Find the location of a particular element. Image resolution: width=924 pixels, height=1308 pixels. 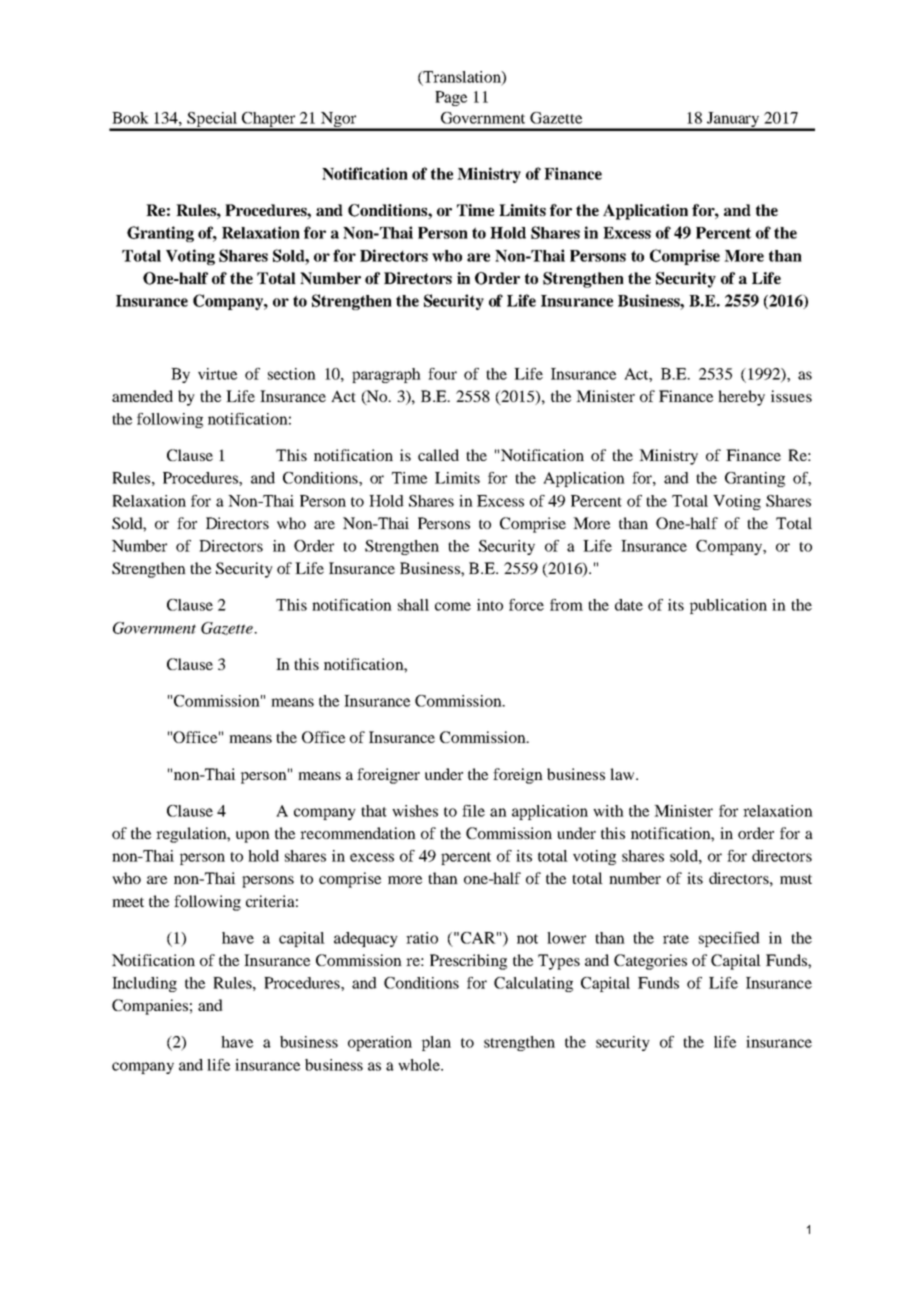

must is located at coordinates (796, 879).
